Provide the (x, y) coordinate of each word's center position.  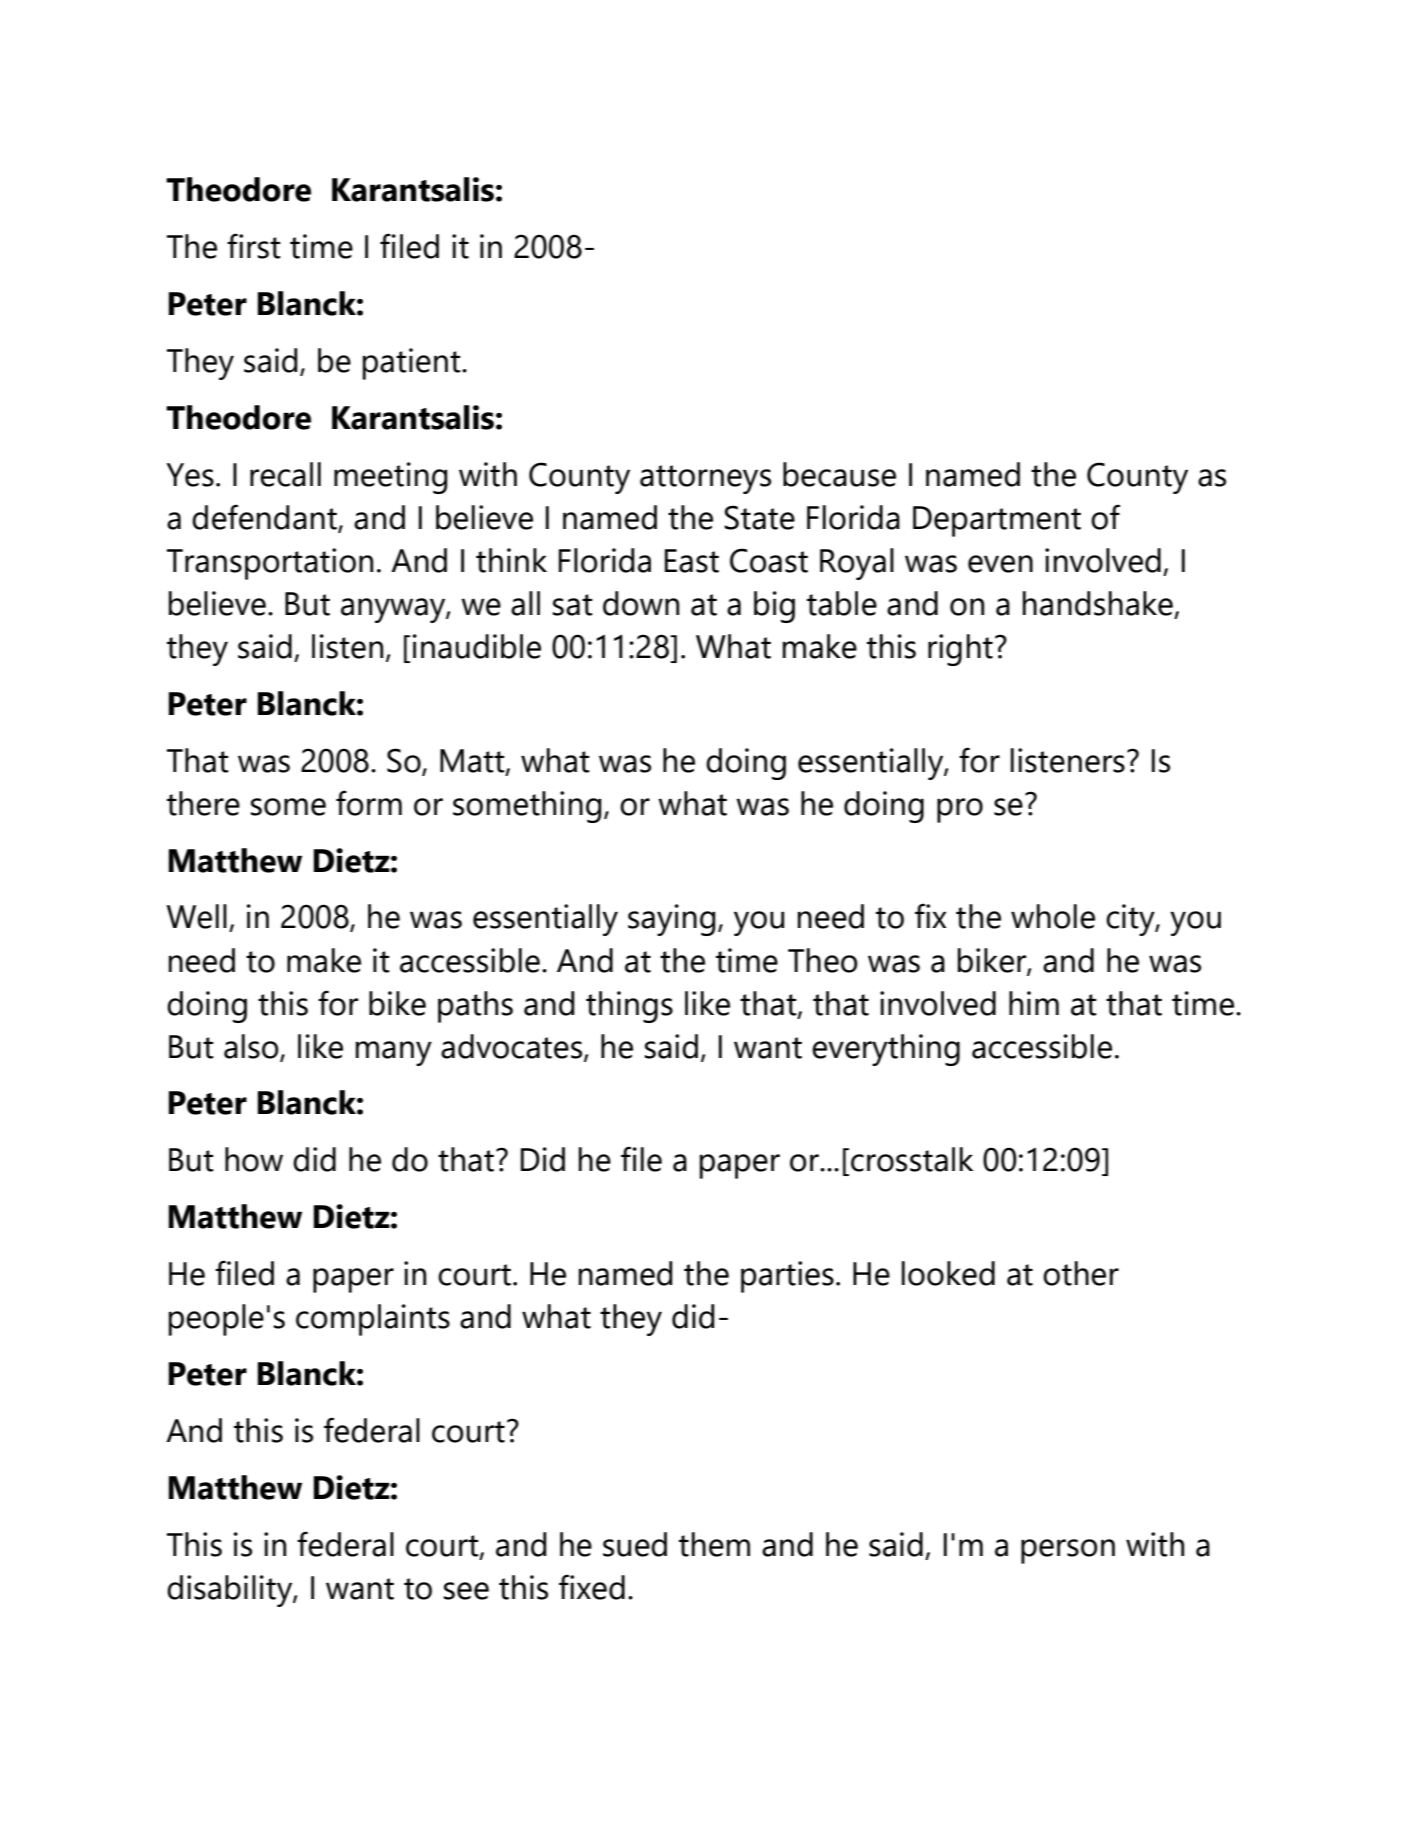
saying (672, 920)
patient (413, 364)
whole (1053, 916)
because (839, 474)
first (254, 246)
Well (197, 916)
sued (635, 1544)
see (466, 1591)
